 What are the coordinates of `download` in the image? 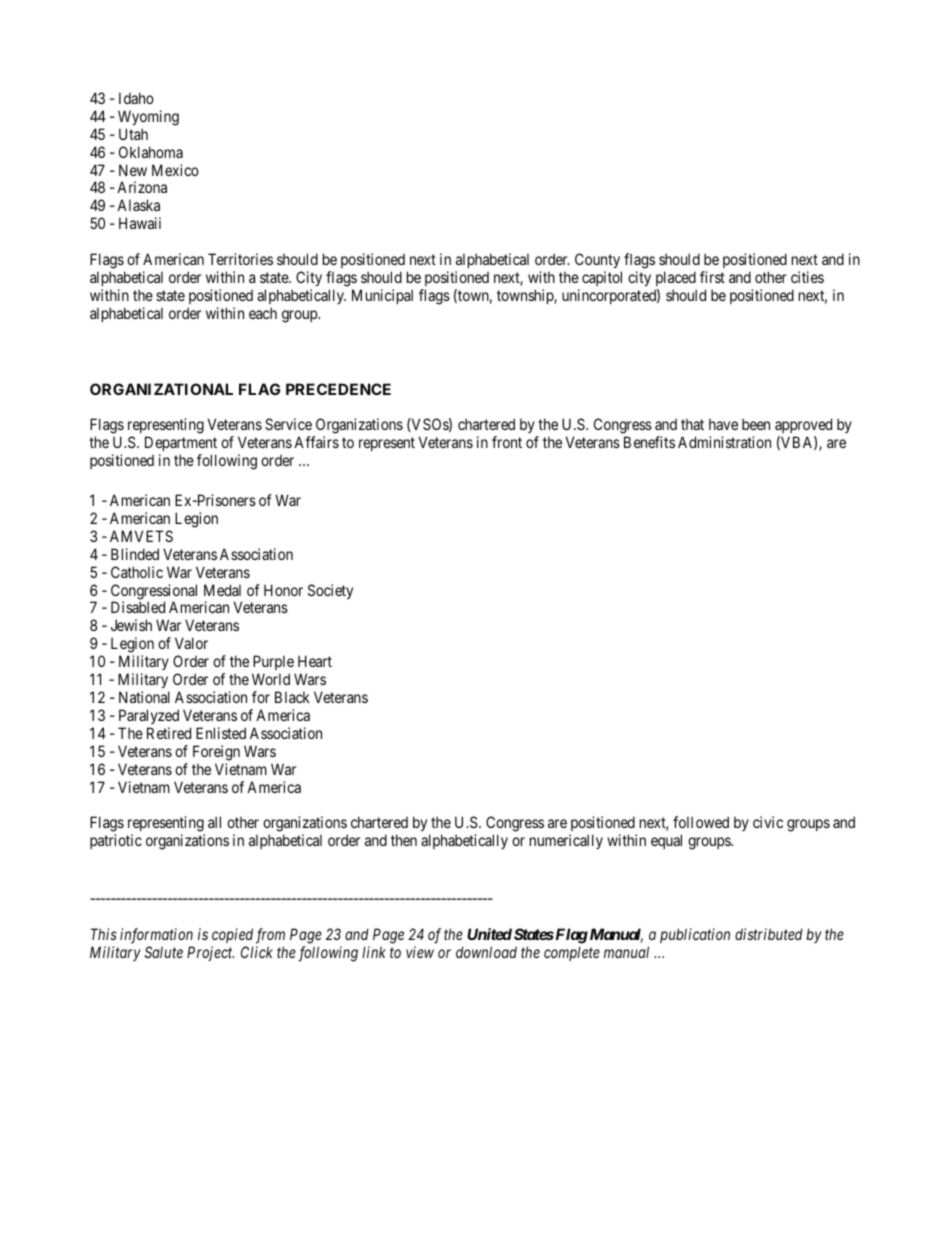 It's located at (486, 952).
